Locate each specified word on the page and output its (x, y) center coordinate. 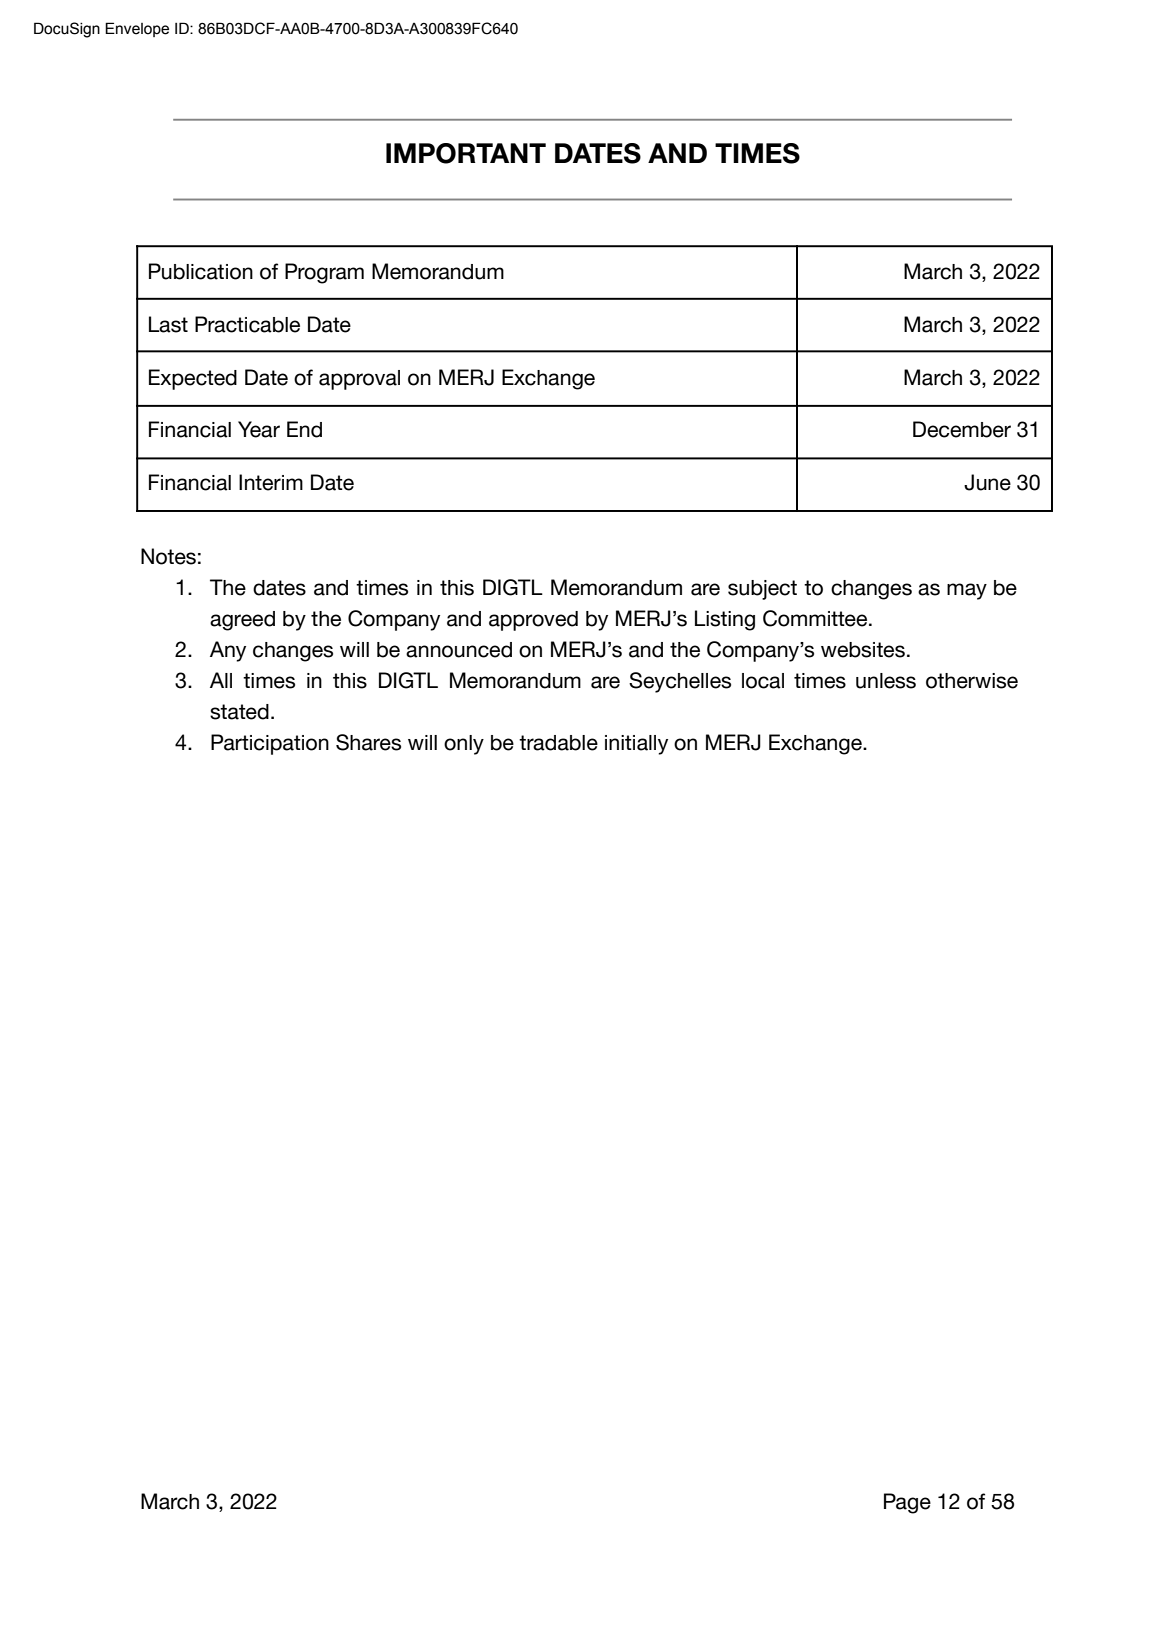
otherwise (972, 681)
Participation (270, 744)
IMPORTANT (466, 153)
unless (886, 681)
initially (636, 745)
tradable (558, 743)
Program (324, 273)
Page (907, 1503)
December (962, 429)
